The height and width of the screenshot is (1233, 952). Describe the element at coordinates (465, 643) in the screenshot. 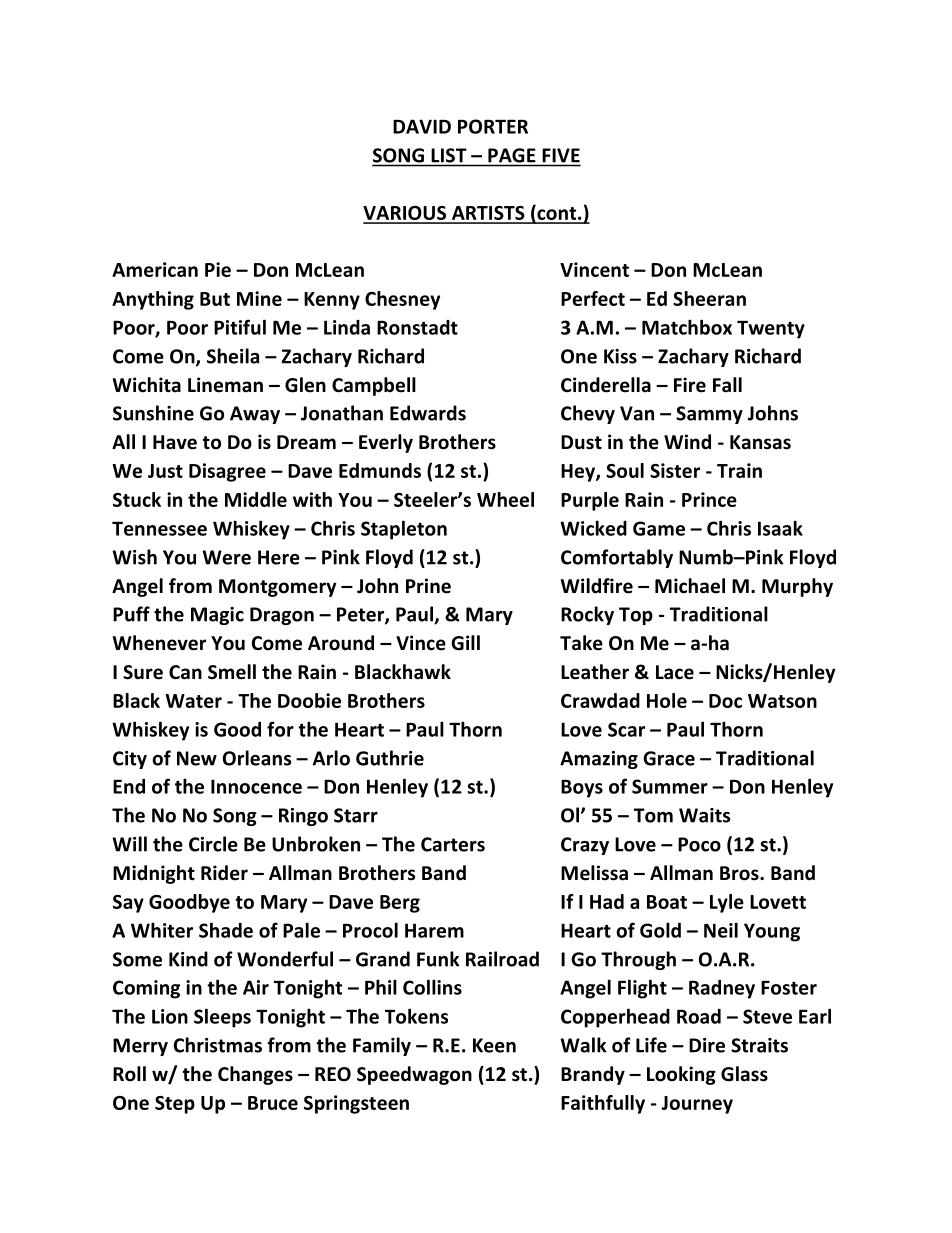

I see `Gill` at that location.
